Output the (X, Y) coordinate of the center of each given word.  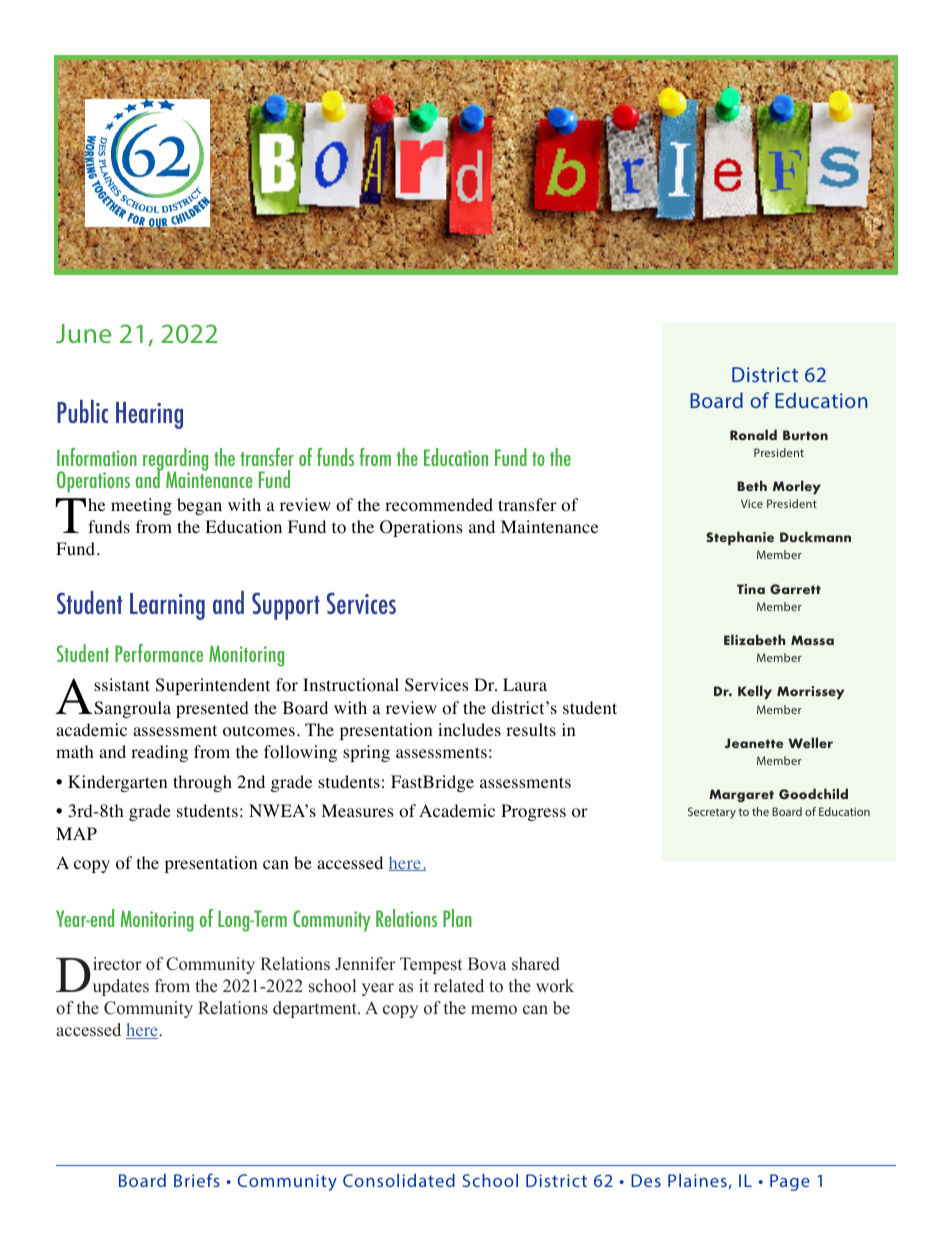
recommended (439, 505)
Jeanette (754, 743)
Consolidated (399, 1180)
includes (469, 729)
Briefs (197, 1180)
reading (159, 753)
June (83, 333)
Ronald (753, 434)
